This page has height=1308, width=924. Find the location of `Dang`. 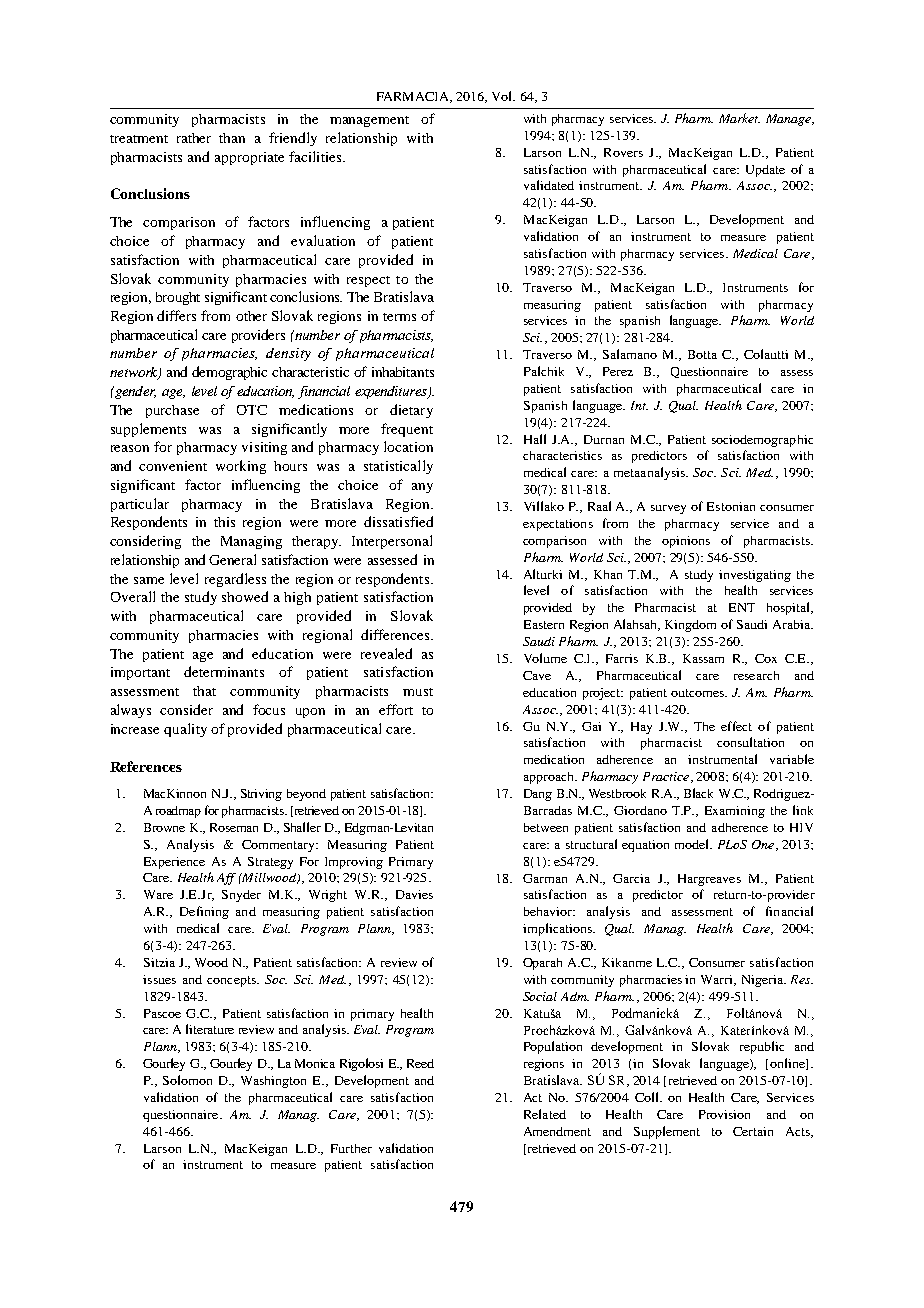

Dang is located at coordinates (538, 795).
